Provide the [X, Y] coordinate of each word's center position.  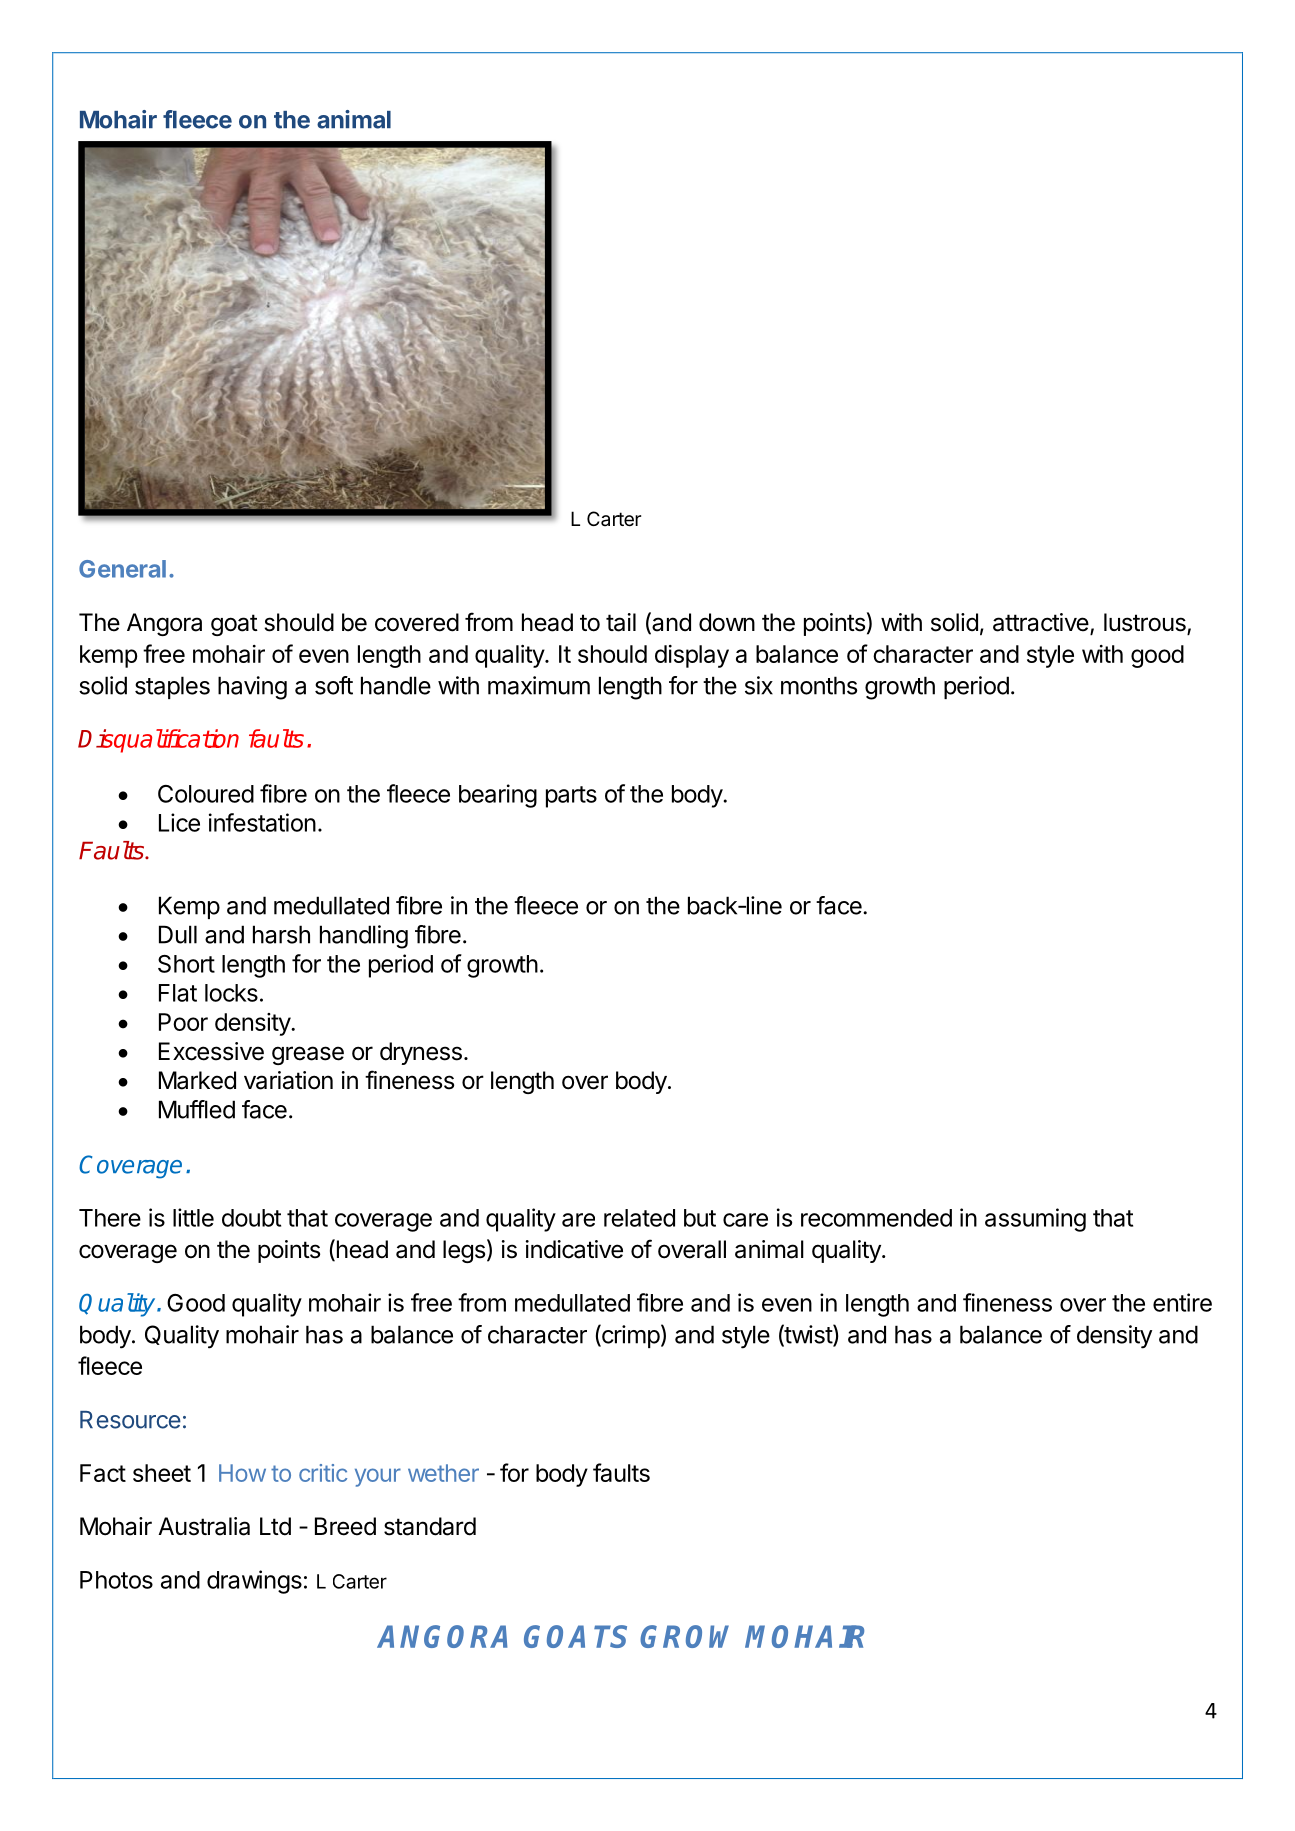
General [122, 569]
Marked [197, 1080]
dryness [421, 1053]
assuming [1035, 1220]
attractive [1041, 622]
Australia [204, 1526]
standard [430, 1526]
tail [621, 622]
